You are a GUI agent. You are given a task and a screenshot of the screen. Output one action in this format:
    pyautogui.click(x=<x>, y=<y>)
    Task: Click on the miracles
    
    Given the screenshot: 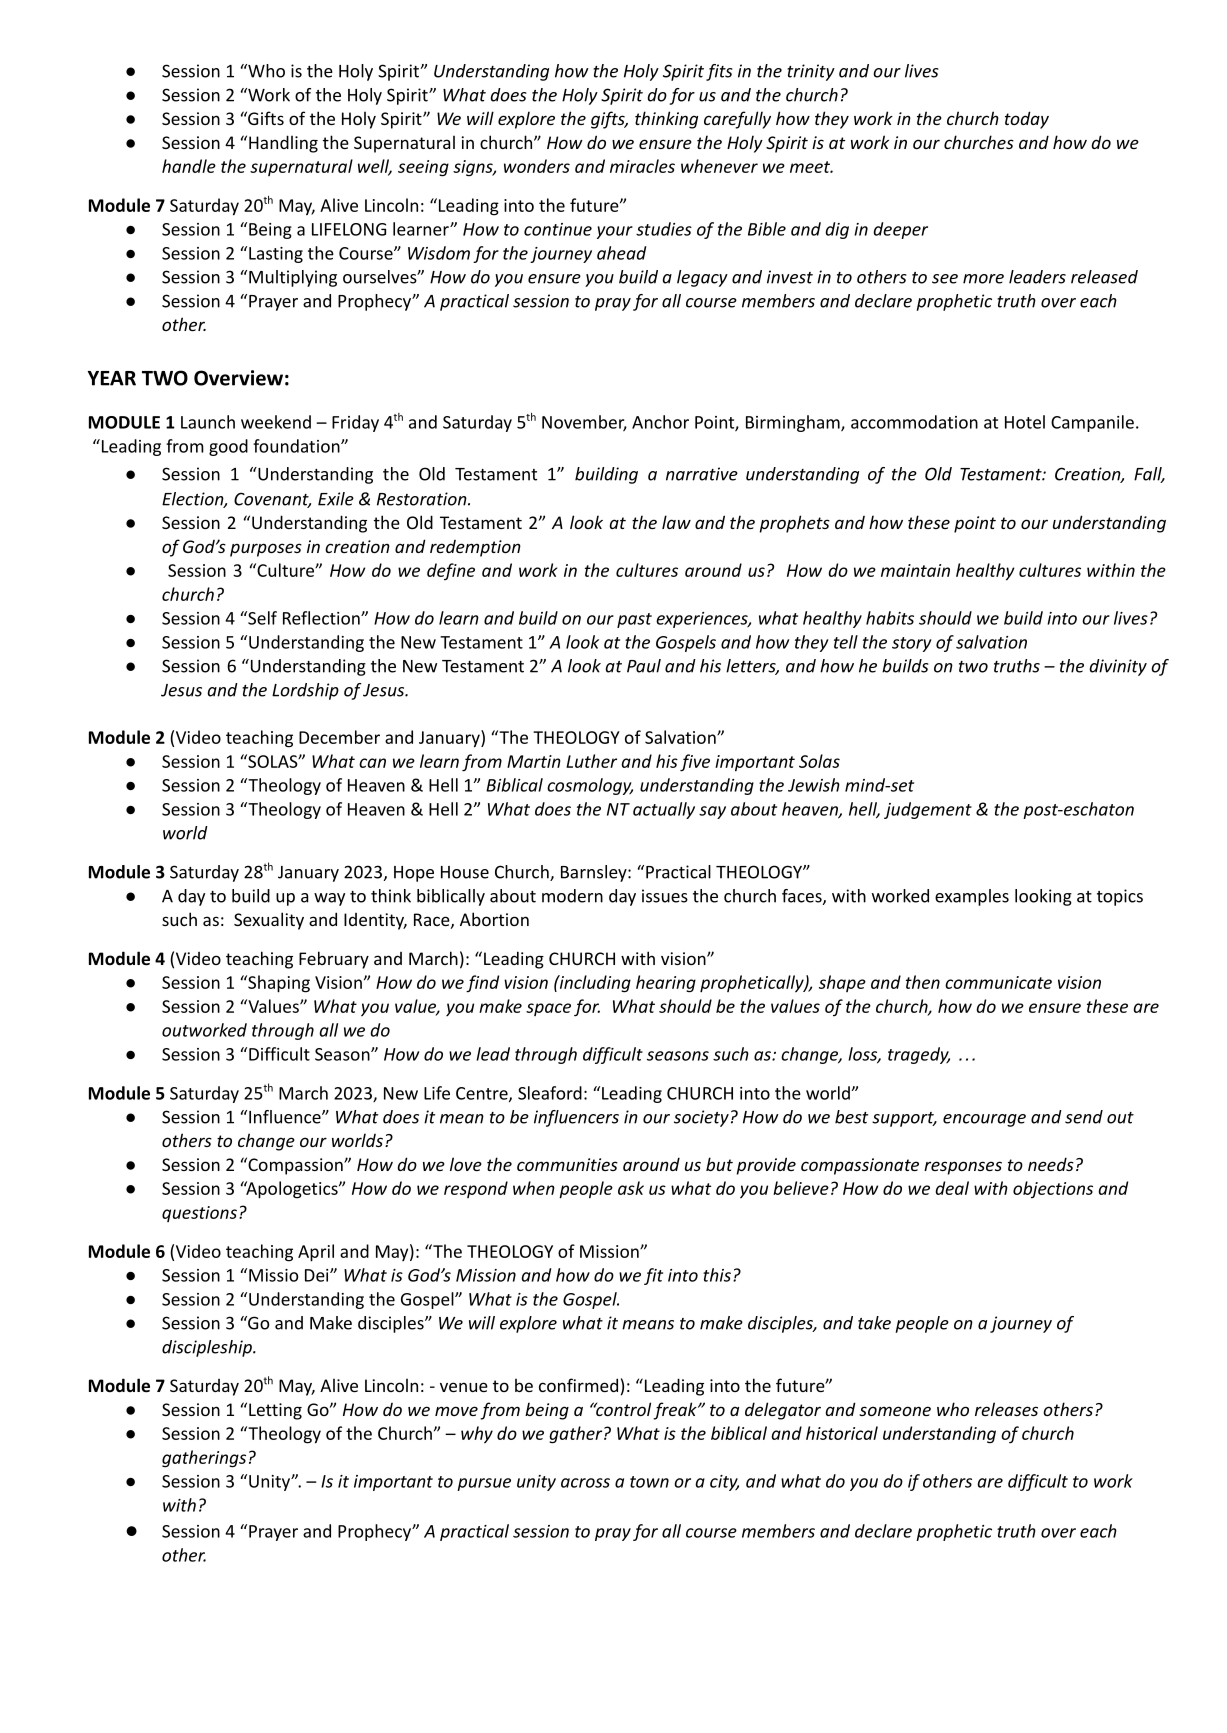 What is the action you would take?
    pyautogui.click(x=642, y=166)
